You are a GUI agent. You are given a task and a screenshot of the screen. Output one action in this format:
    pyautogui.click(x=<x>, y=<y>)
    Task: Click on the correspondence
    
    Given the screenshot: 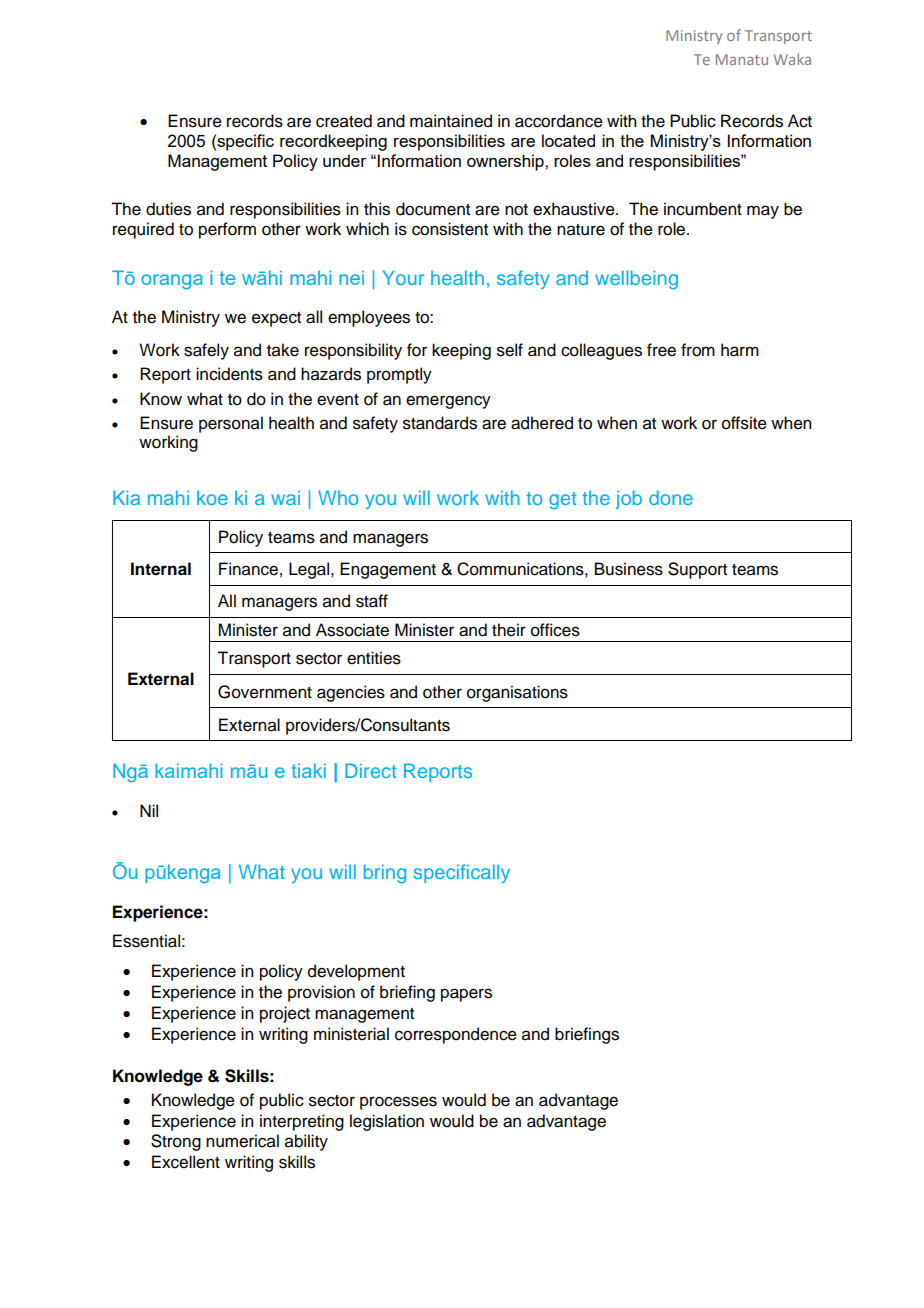 What is the action you would take?
    pyautogui.click(x=456, y=1035)
